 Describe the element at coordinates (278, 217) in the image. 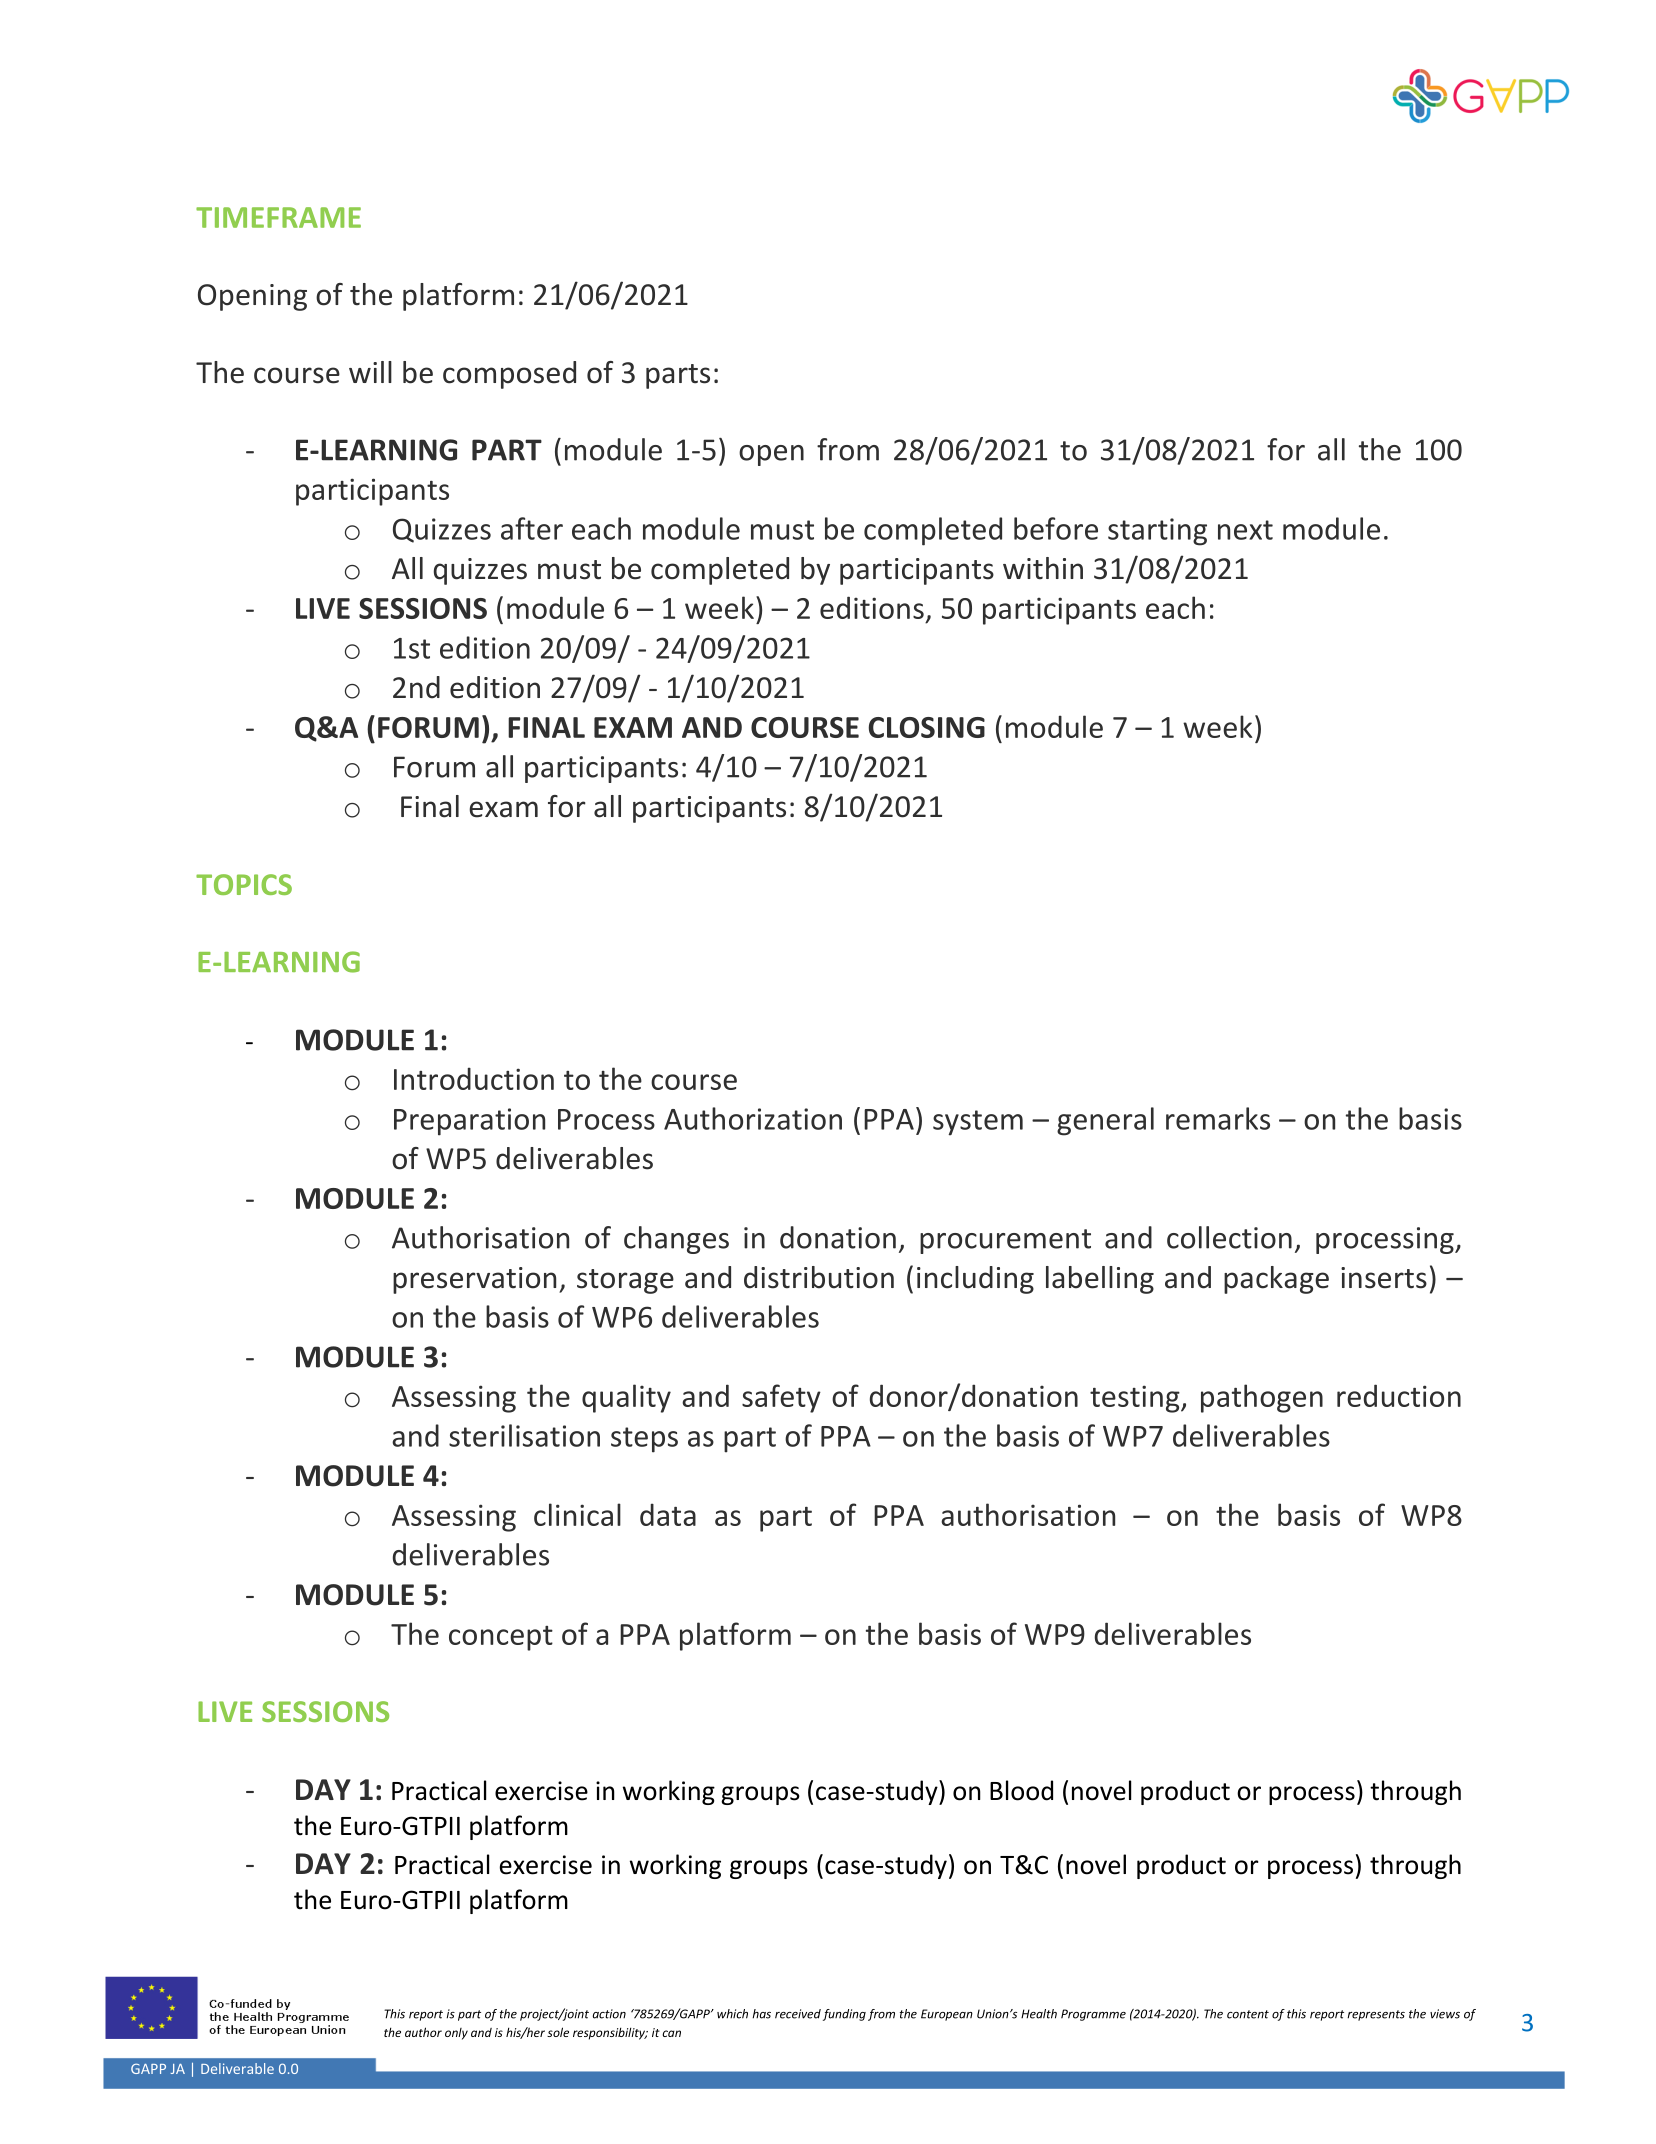

I see `TIMEFRAME` at that location.
